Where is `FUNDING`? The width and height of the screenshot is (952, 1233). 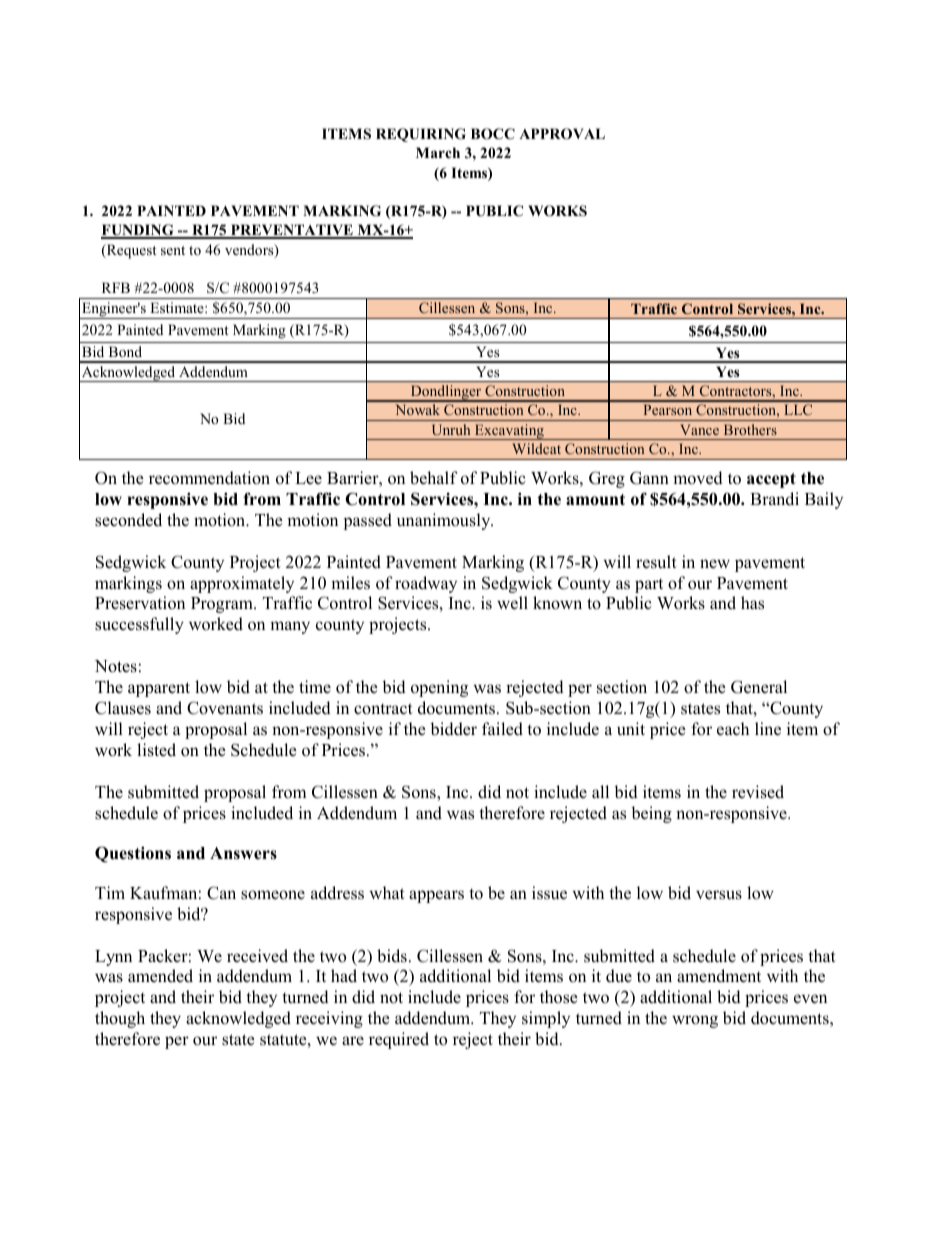 FUNDING is located at coordinates (138, 231).
